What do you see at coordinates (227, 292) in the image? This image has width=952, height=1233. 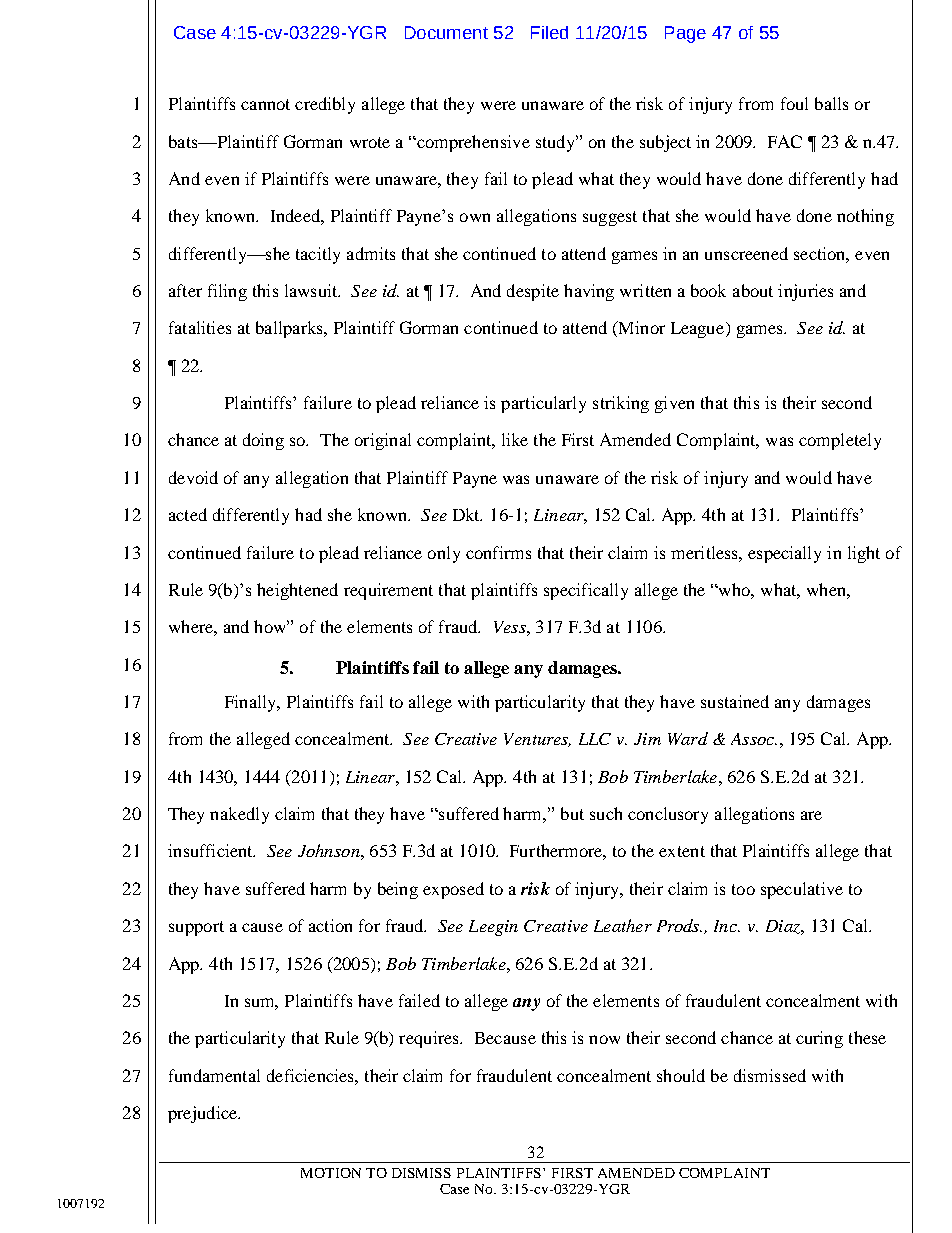 I see `filing` at bounding box center [227, 292].
